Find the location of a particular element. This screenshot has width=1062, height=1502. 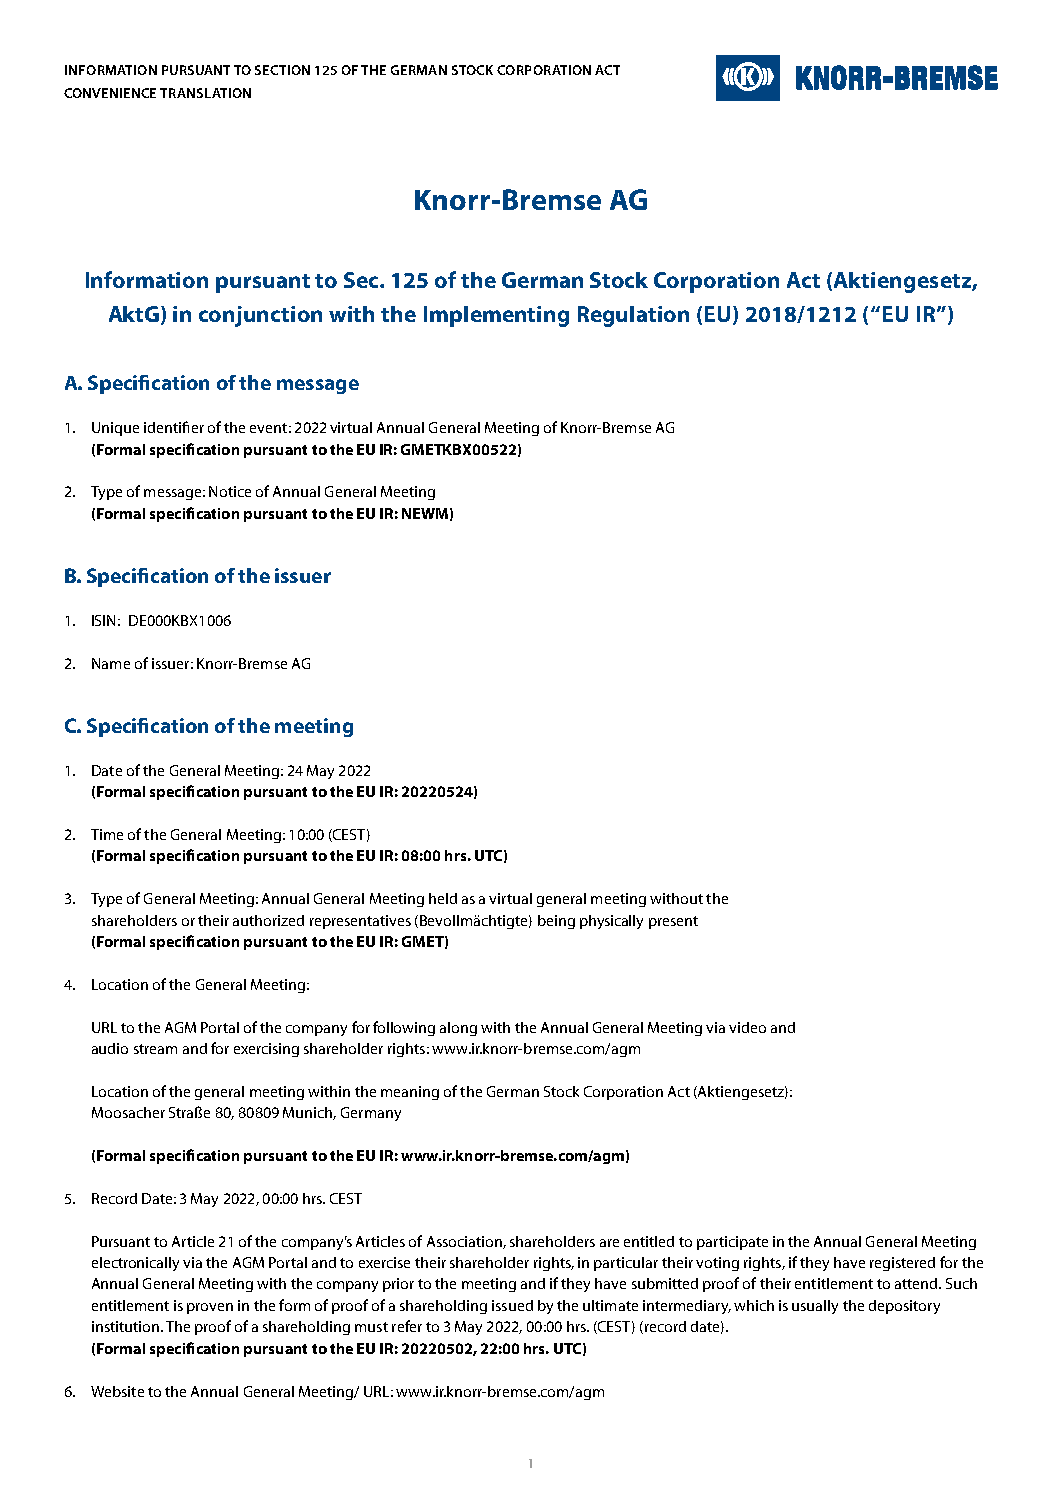

Regulation is located at coordinates (633, 316).
